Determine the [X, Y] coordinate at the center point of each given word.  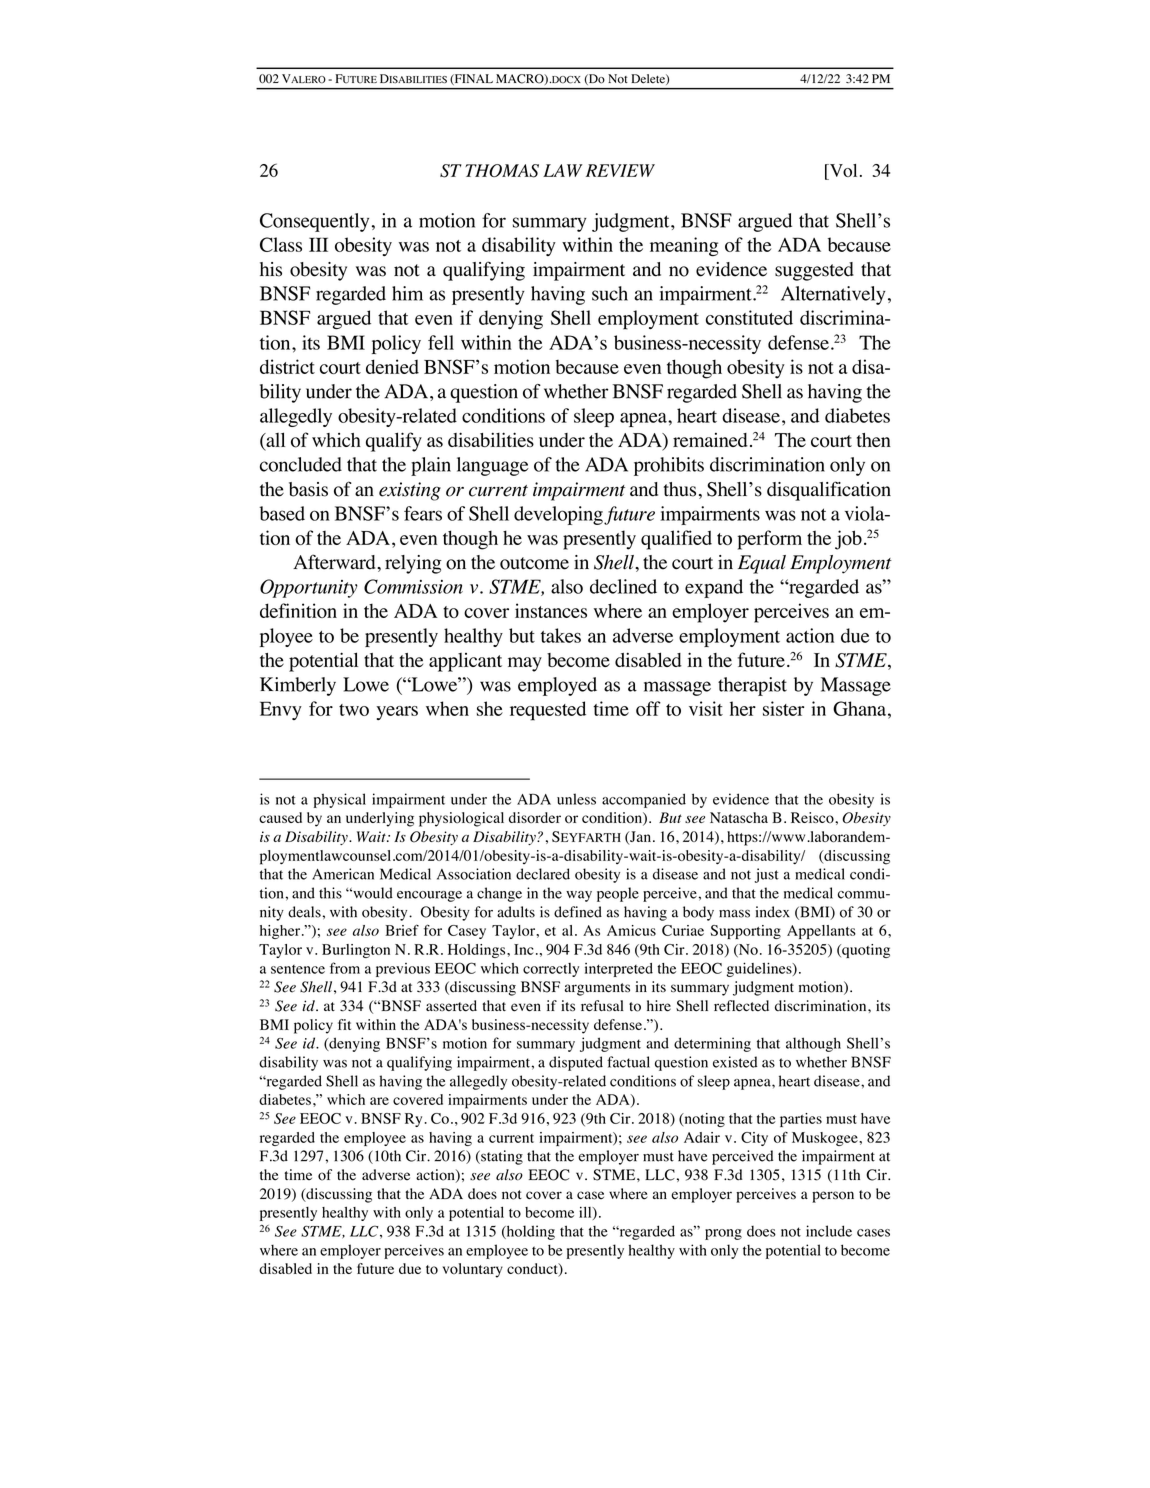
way [579, 896]
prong [723, 1234]
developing [558, 515]
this [330, 893]
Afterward [335, 562]
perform [770, 540]
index [773, 912]
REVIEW [620, 170]
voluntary [473, 1270]
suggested [814, 271]
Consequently [314, 222]
